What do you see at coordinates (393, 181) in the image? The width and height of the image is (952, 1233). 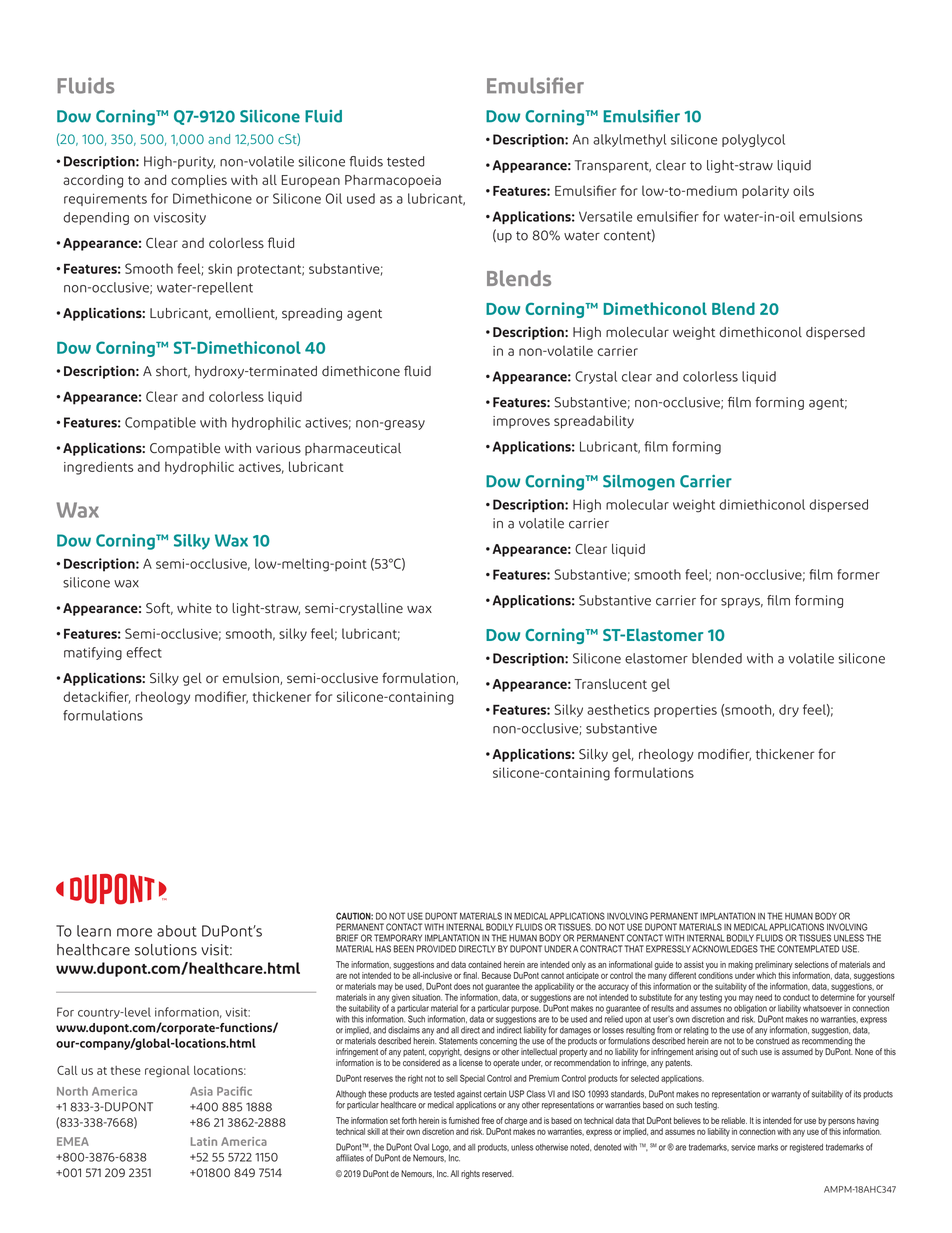 I see `Pharmacopoeia` at bounding box center [393, 181].
